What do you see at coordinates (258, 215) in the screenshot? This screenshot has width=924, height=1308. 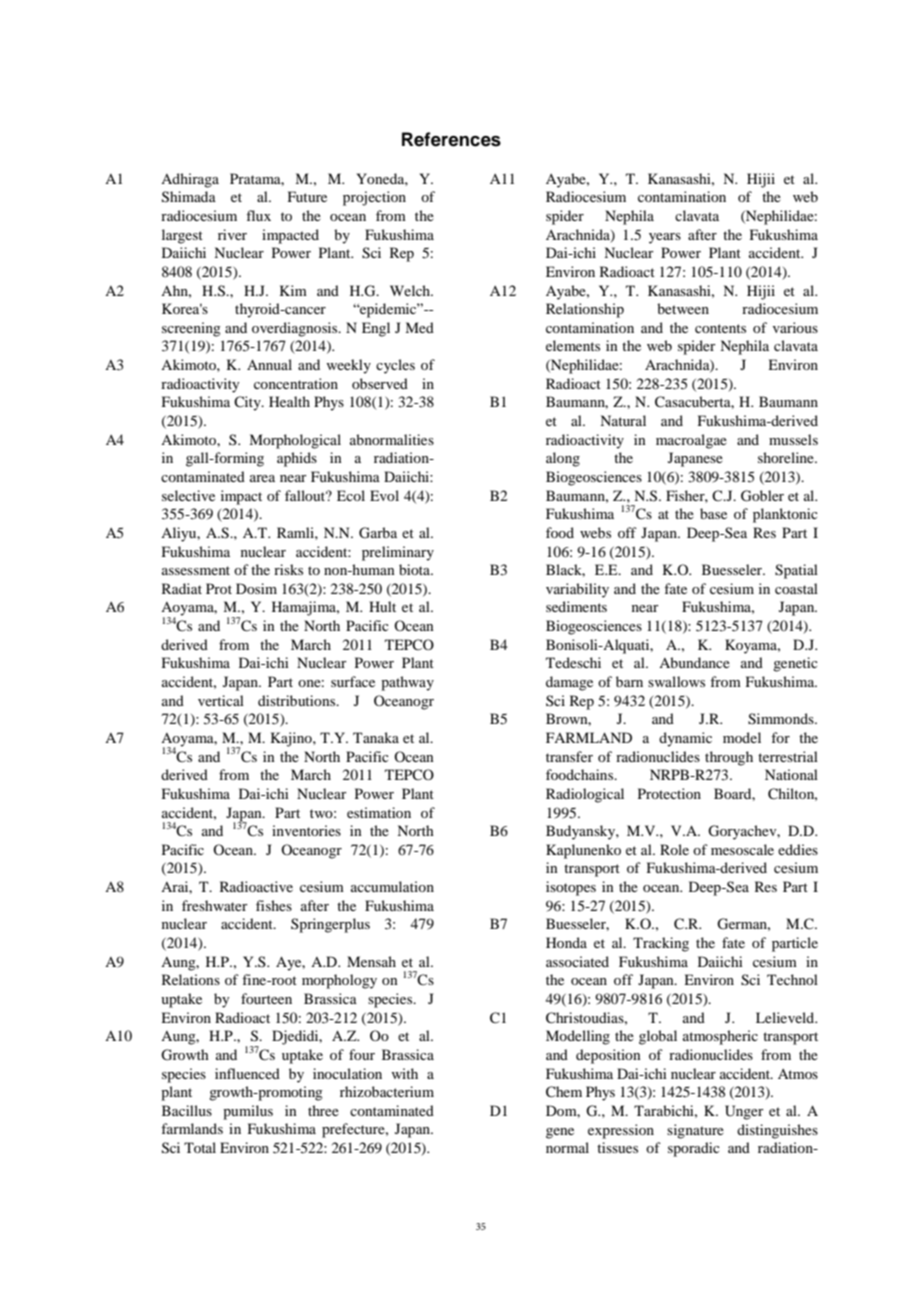 I see `flux` at bounding box center [258, 215].
